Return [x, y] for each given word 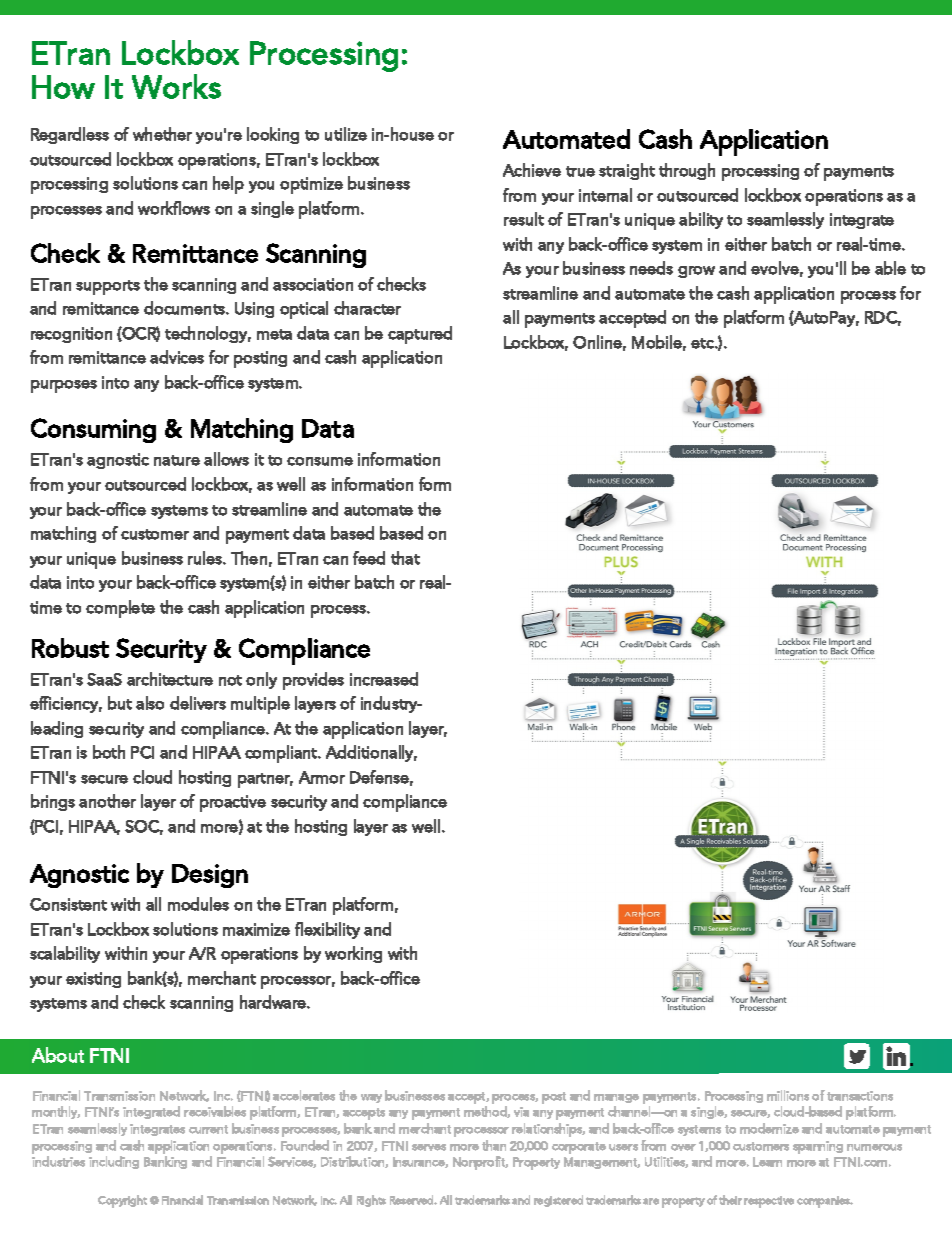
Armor [322, 777]
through [687, 171]
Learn [767, 1162]
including [114, 1162]
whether [162, 134]
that [405, 558]
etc [703, 343]
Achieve [532, 170]
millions [788, 1095]
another [107, 801]
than [494, 1145]
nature [177, 460]
